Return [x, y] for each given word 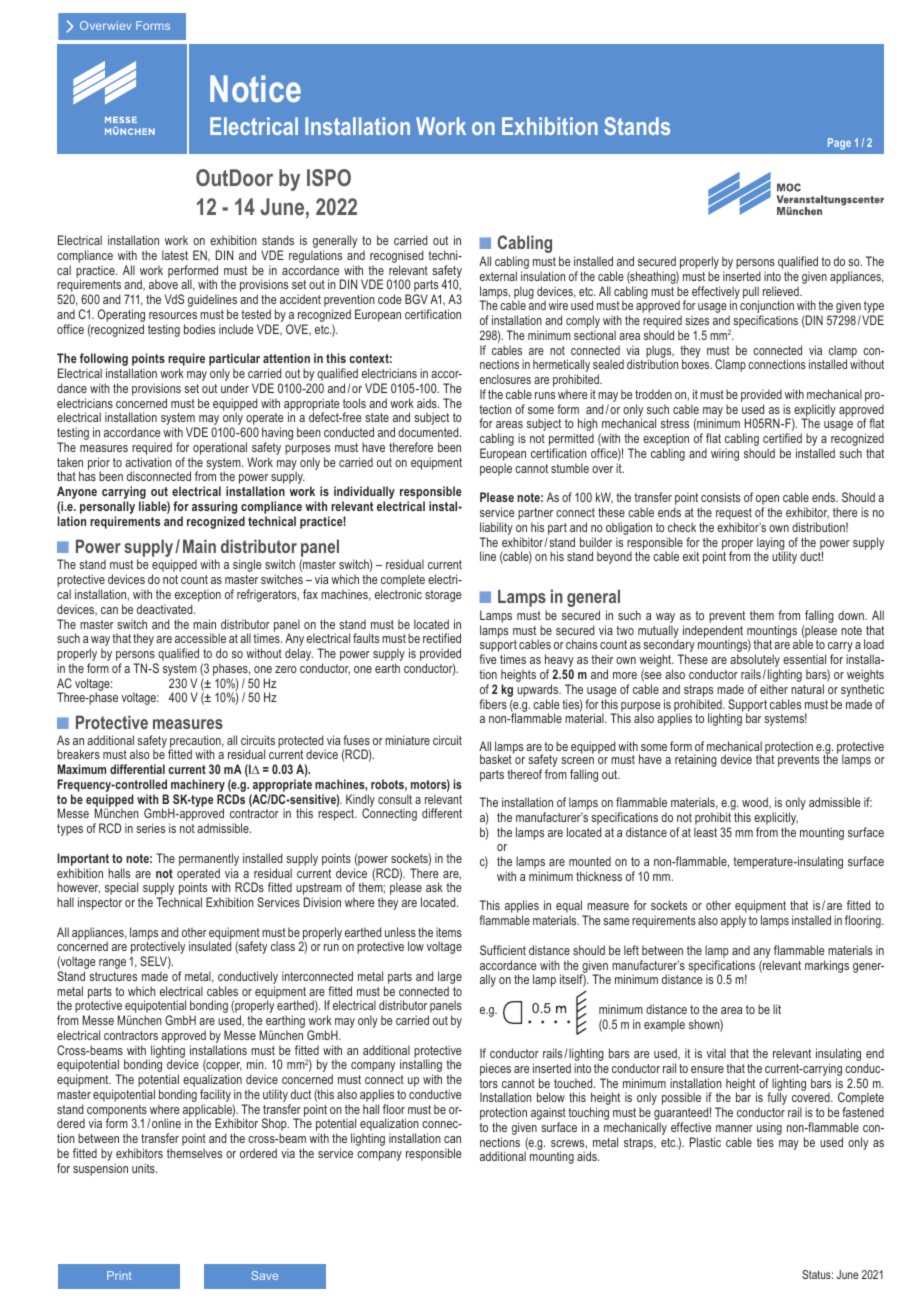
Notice [255, 88]
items [449, 932]
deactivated [166, 609]
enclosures [505, 379]
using [769, 1130]
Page [839, 144]
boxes [697, 364]
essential [804, 659]
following [105, 361]
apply [733, 921]
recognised [397, 258]
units [144, 1168]
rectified [442, 638]
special [121, 888]
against [548, 1115]
